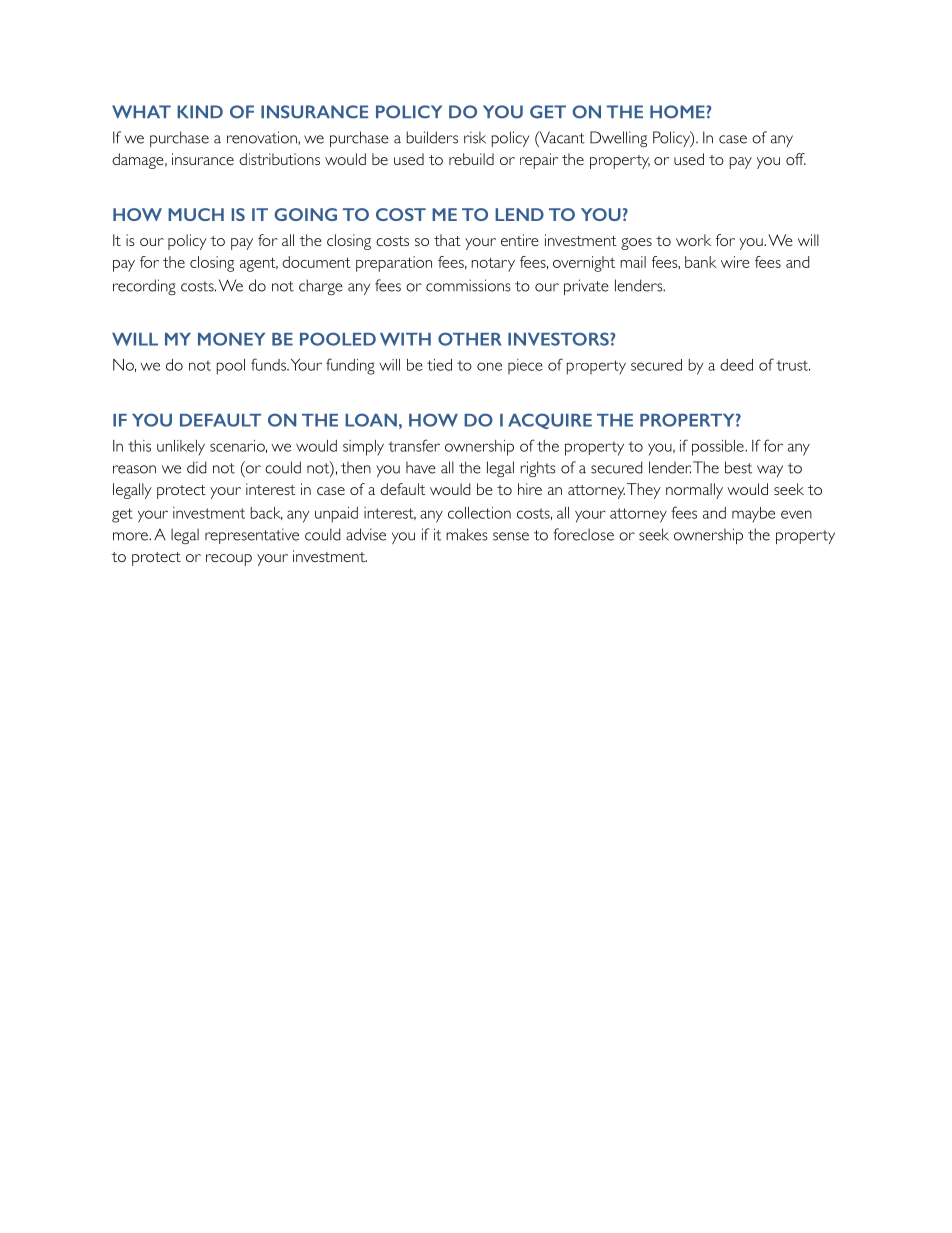 This screenshot has height=1233, width=952. I want to click on bank, so click(700, 262).
